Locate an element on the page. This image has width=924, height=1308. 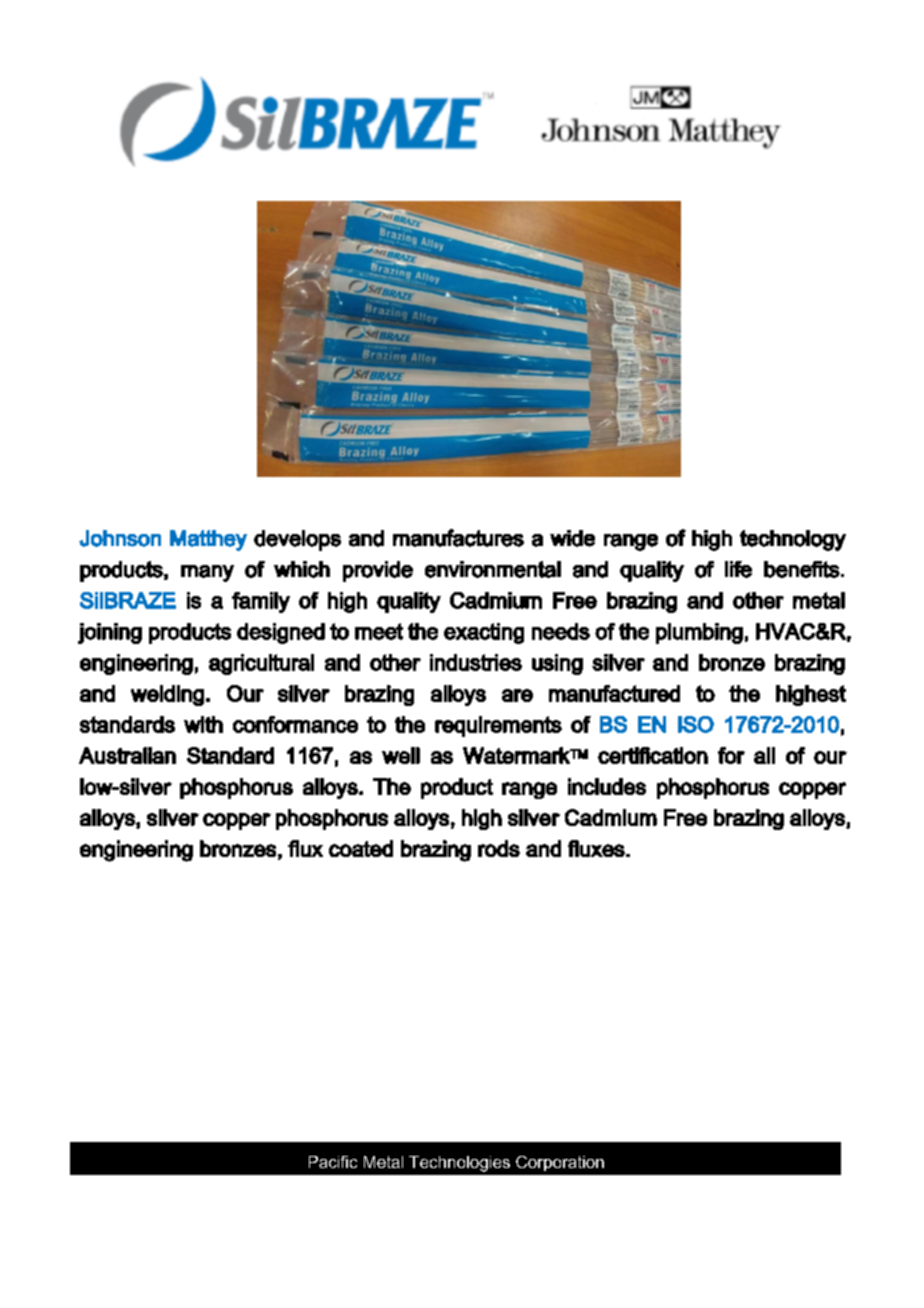
includes is located at coordinates (607, 786).
